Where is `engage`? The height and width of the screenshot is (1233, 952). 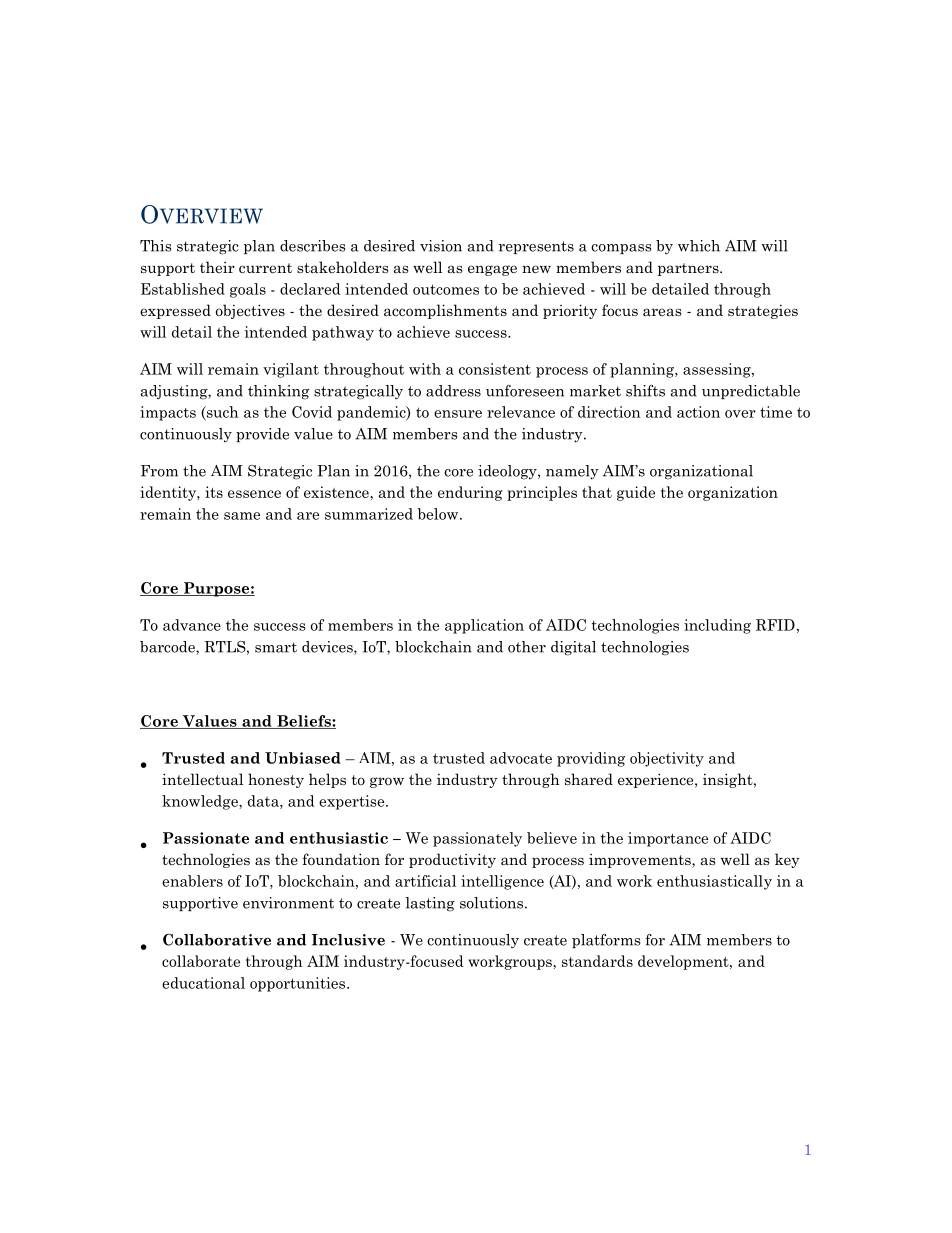
engage is located at coordinates (492, 270).
